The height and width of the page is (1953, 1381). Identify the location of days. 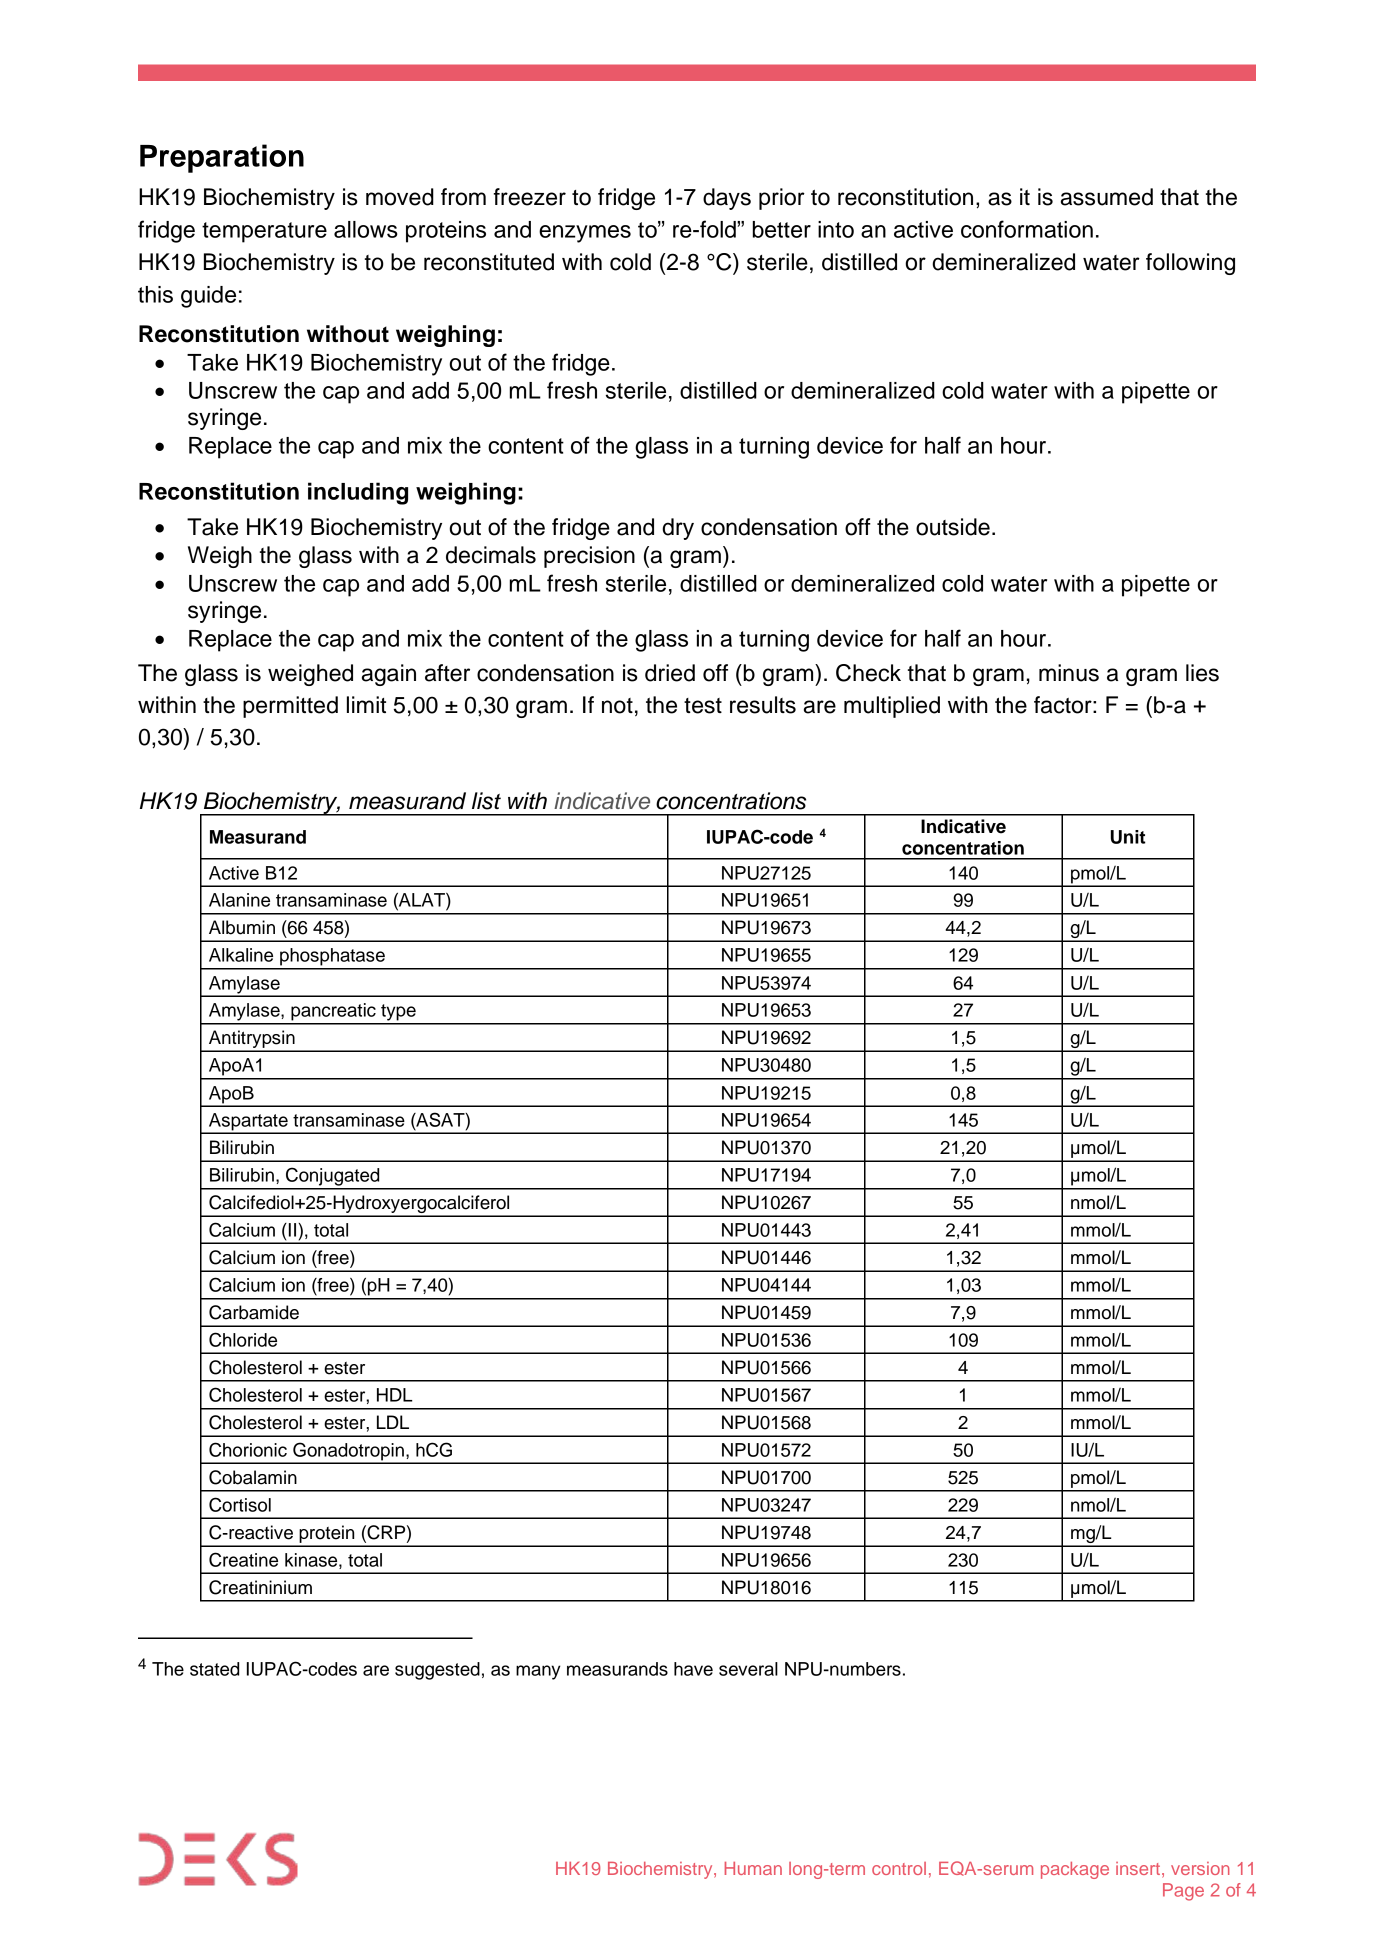
(727, 199).
